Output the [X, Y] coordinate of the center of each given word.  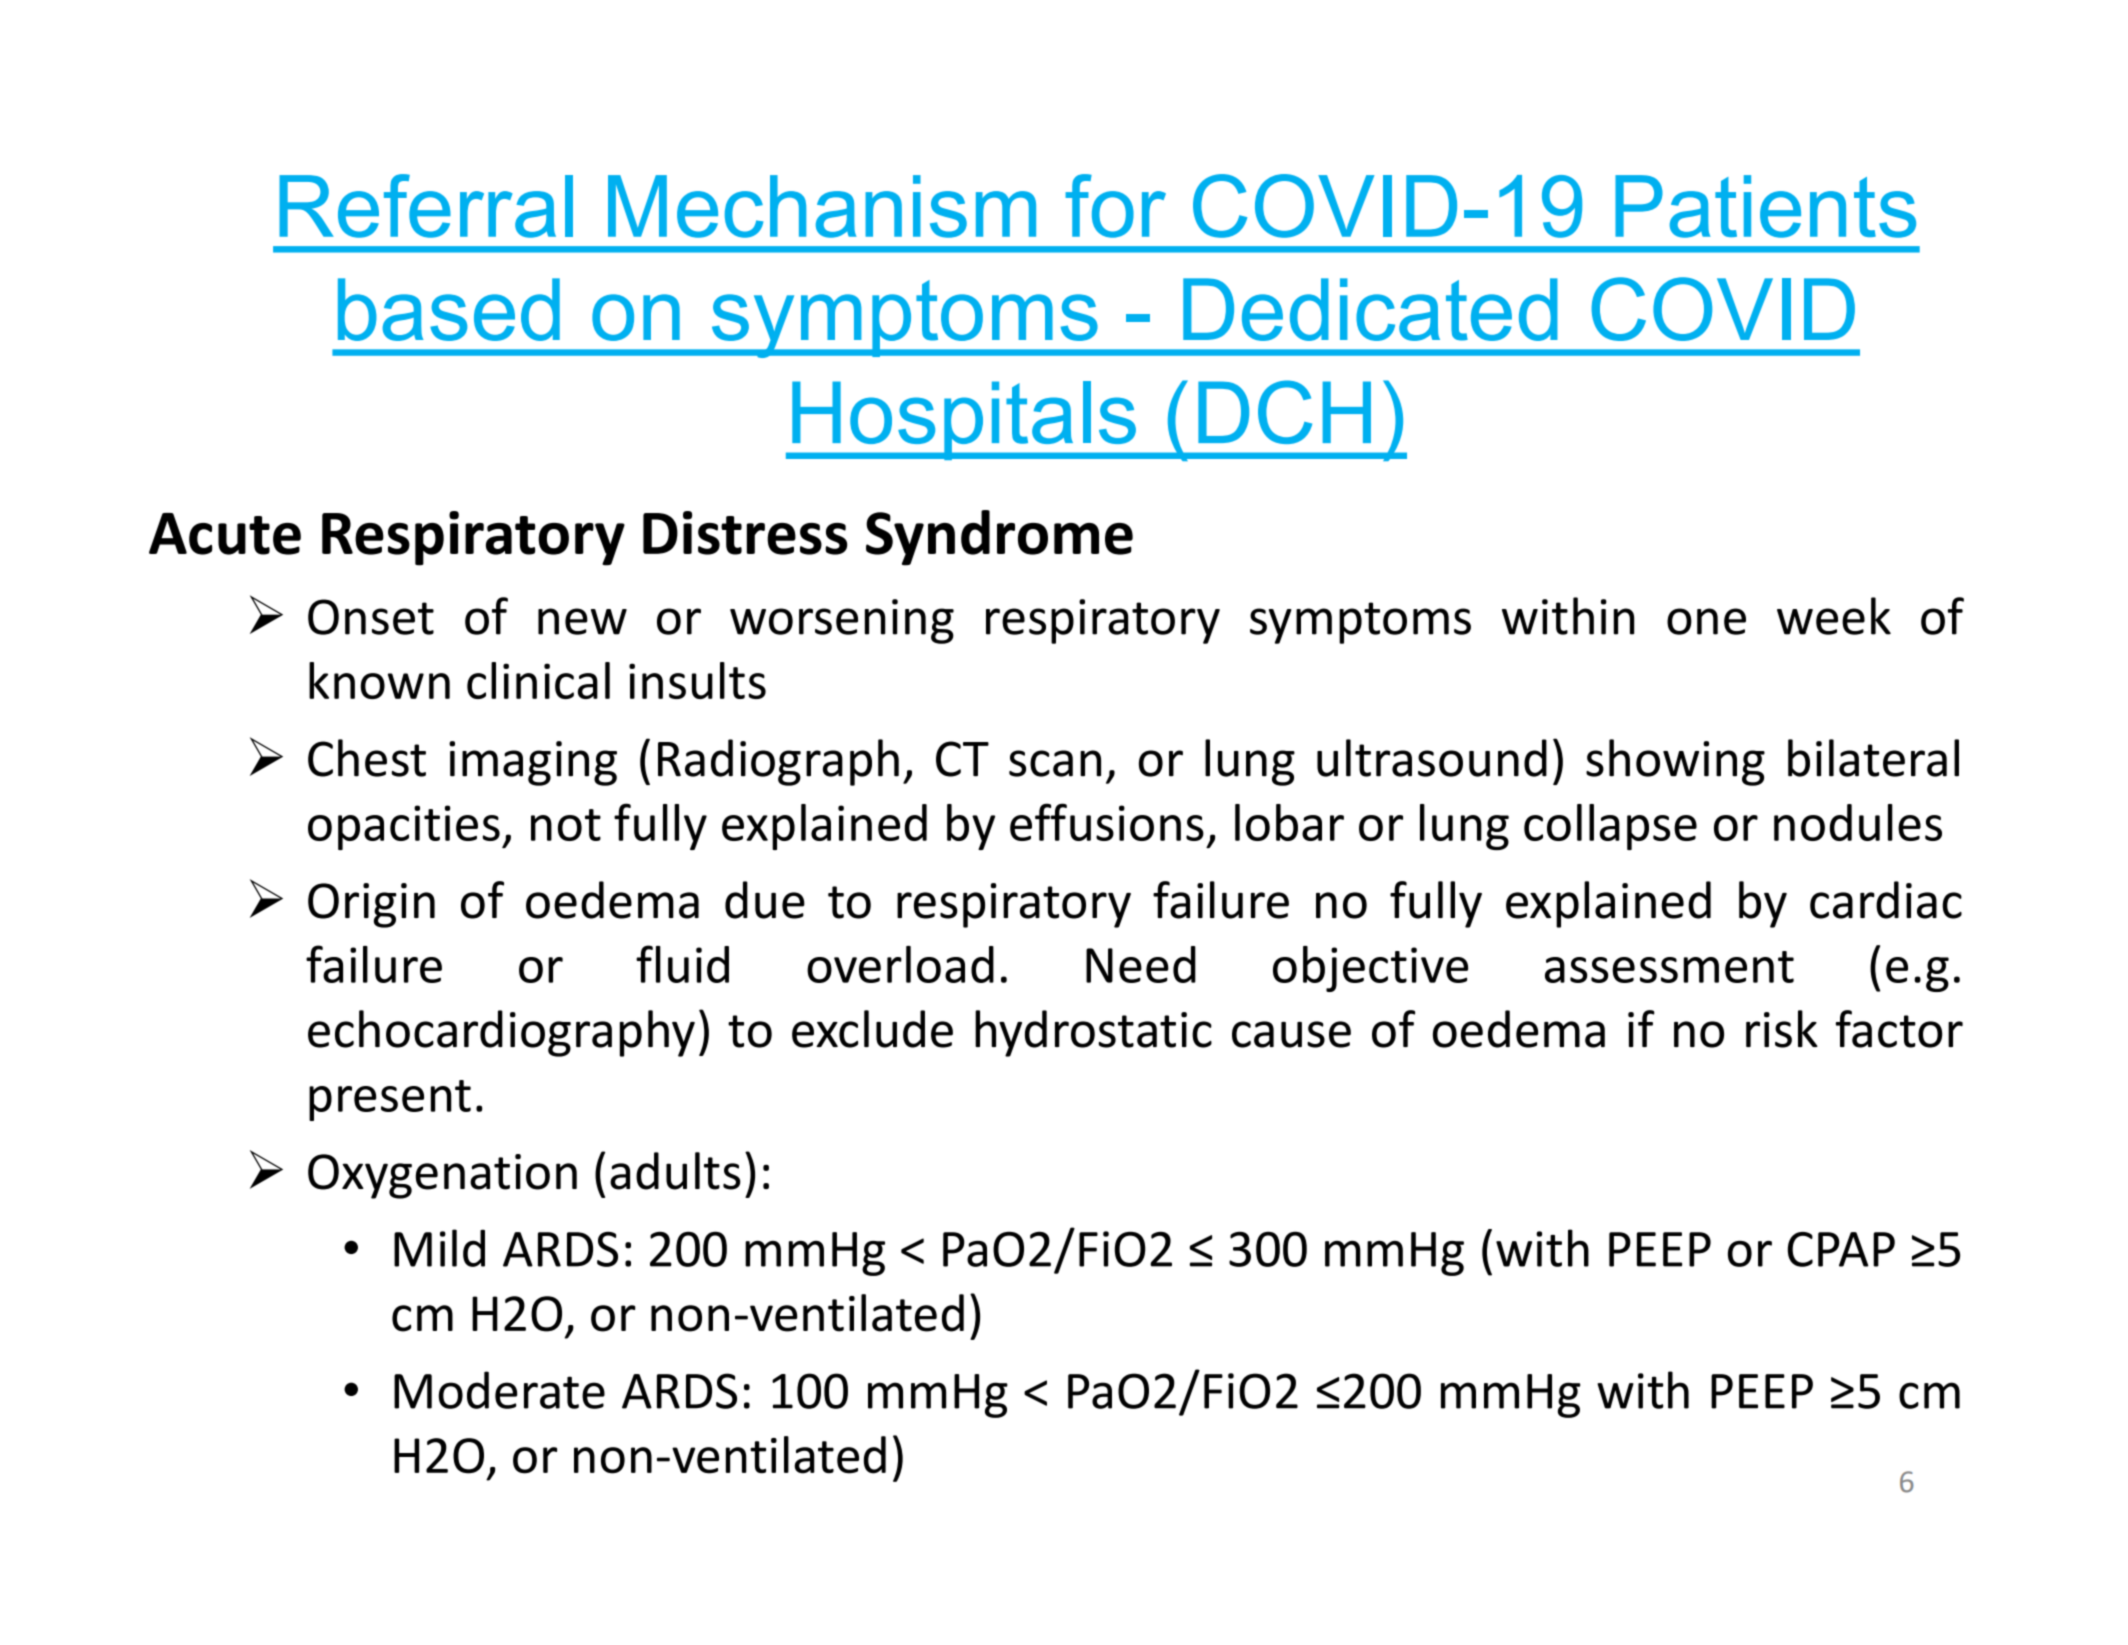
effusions [1107, 822]
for [1115, 206]
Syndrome [999, 538]
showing [1675, 762]
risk [1782, 1029]
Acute [225, 534]
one [1706, 621]
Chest [367, 758]
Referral [426, 206]
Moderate [499, 1390]
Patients [1765, 206]
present [390, 1100]
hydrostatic [1093, 1033]
